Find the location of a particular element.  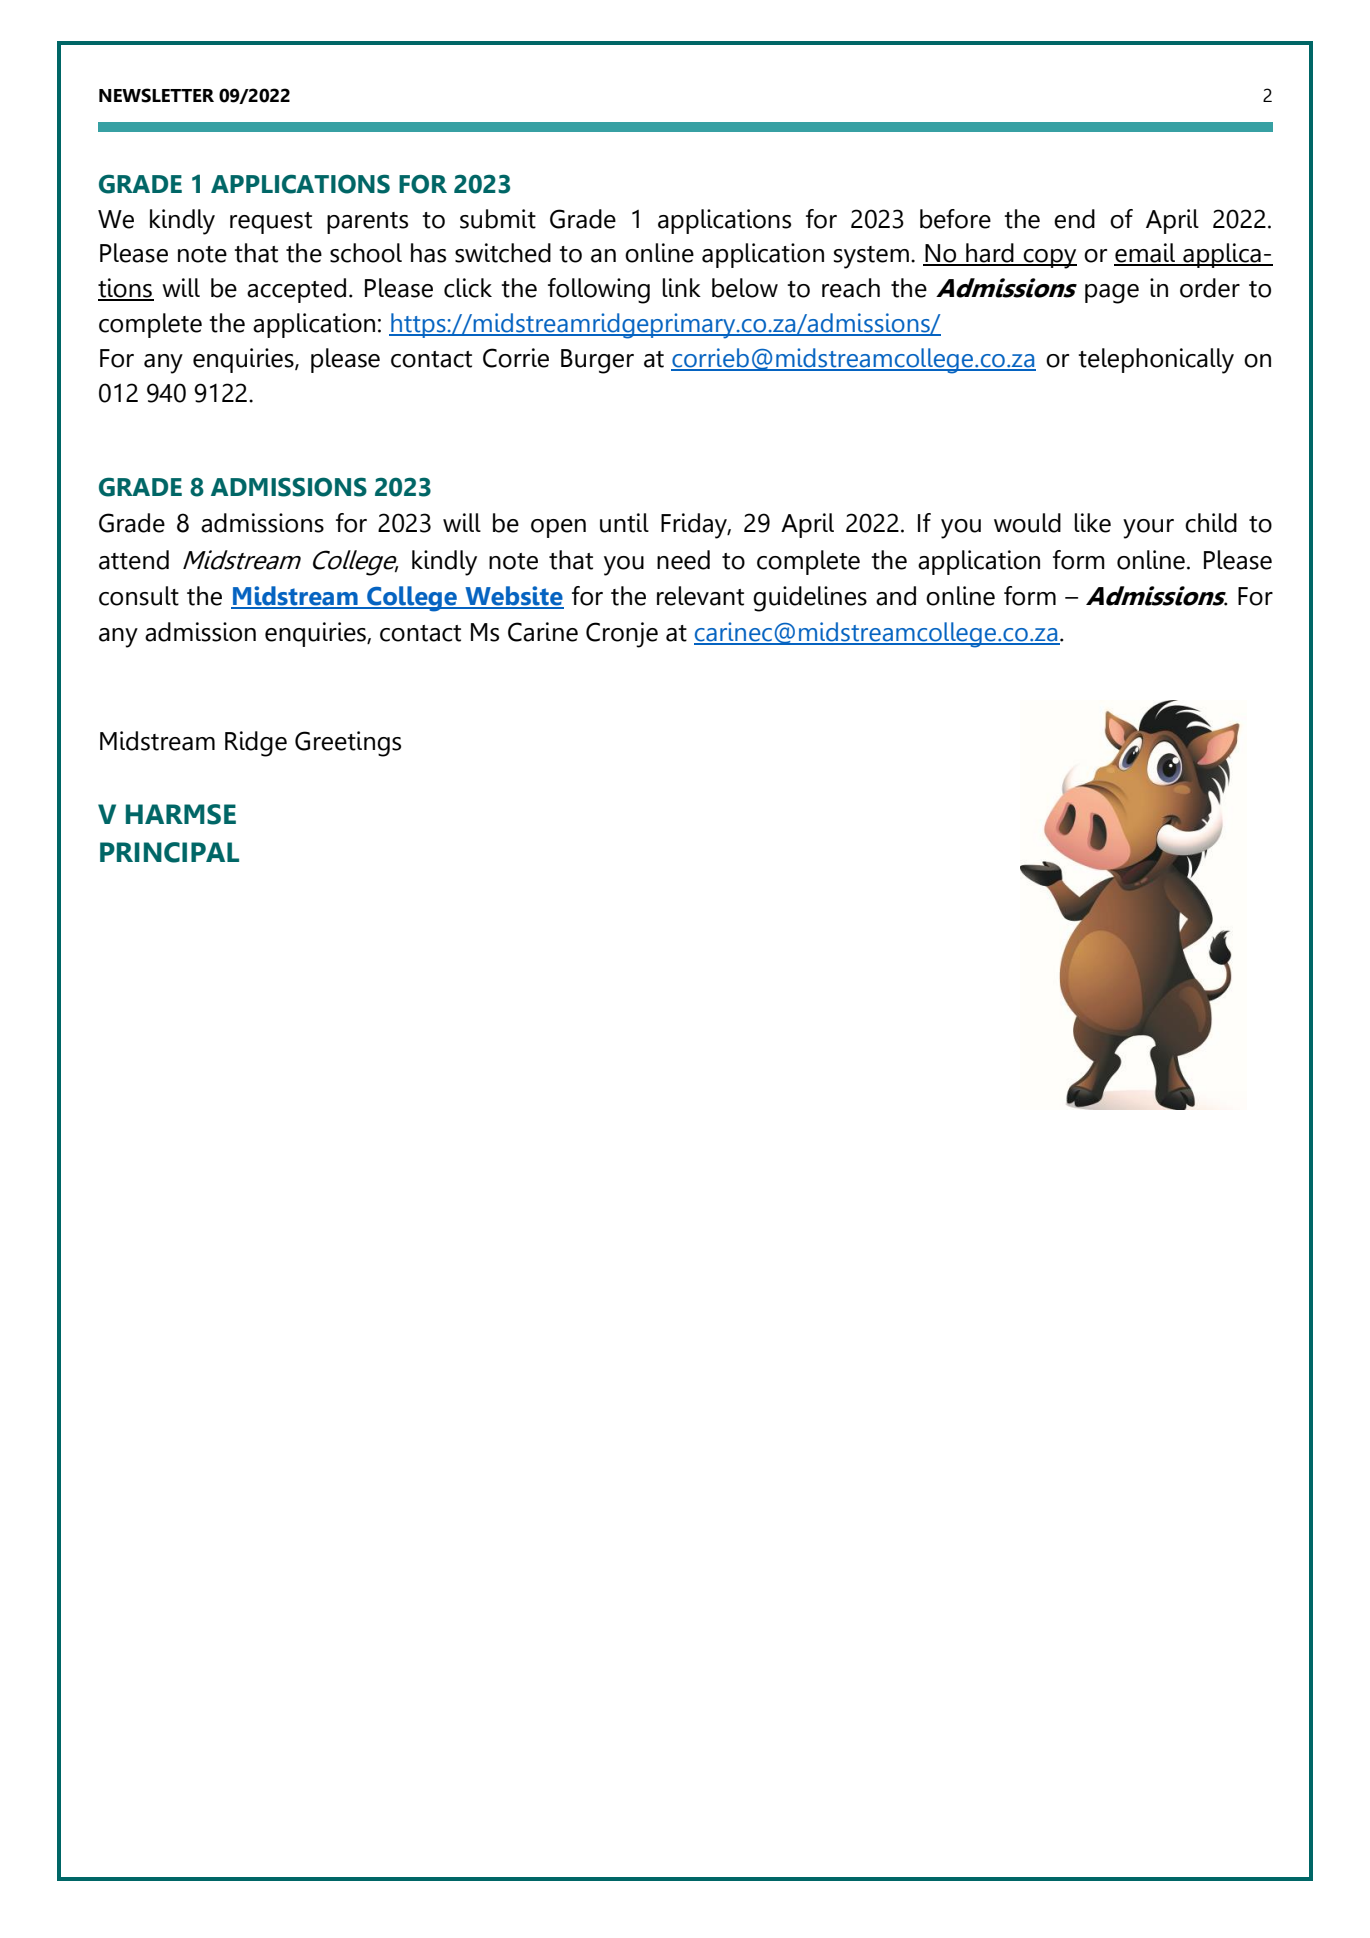

Greetings is located at coordinates (348, 744).
